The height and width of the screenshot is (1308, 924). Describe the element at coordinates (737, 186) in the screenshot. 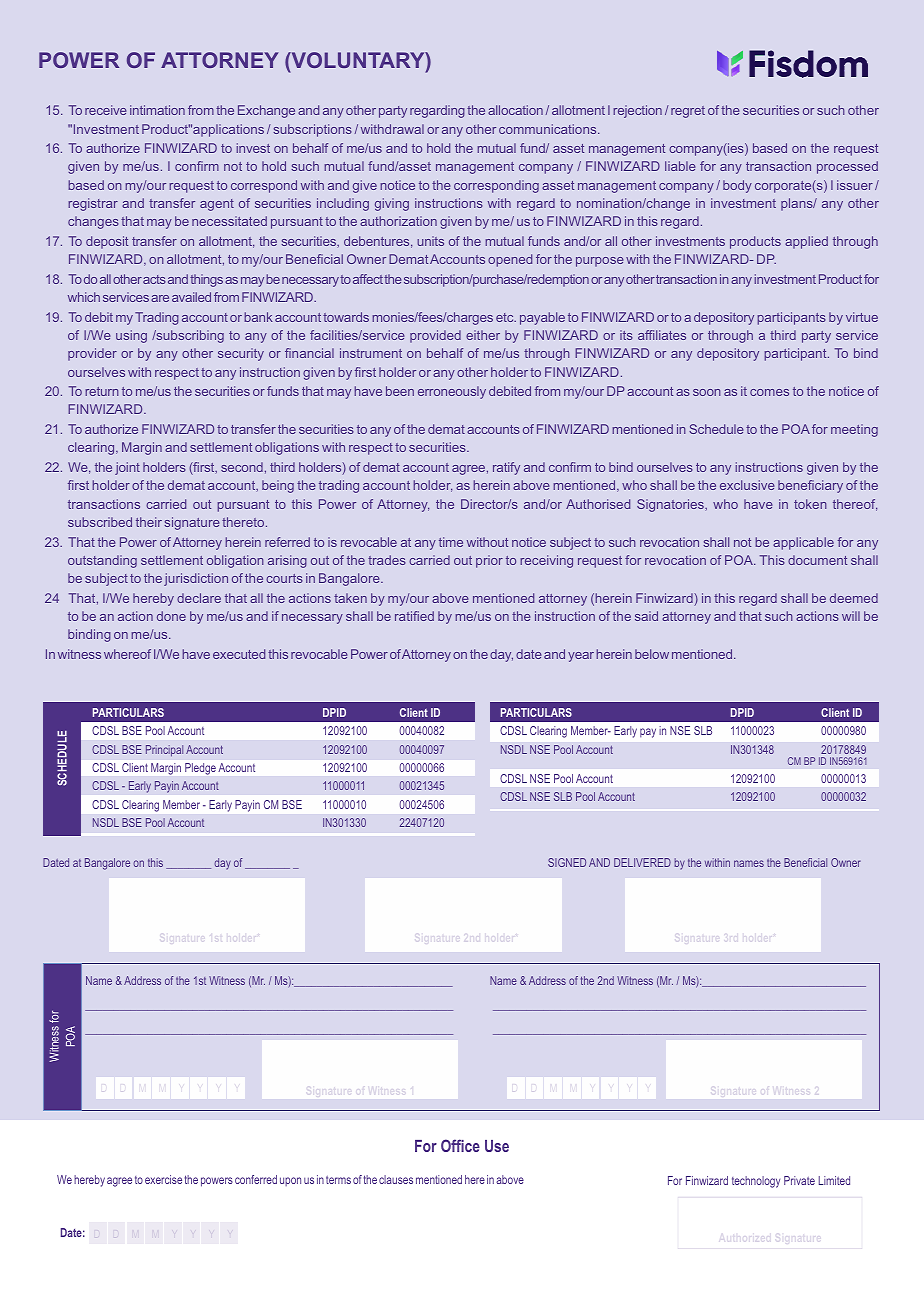

I see `body` at that location.
